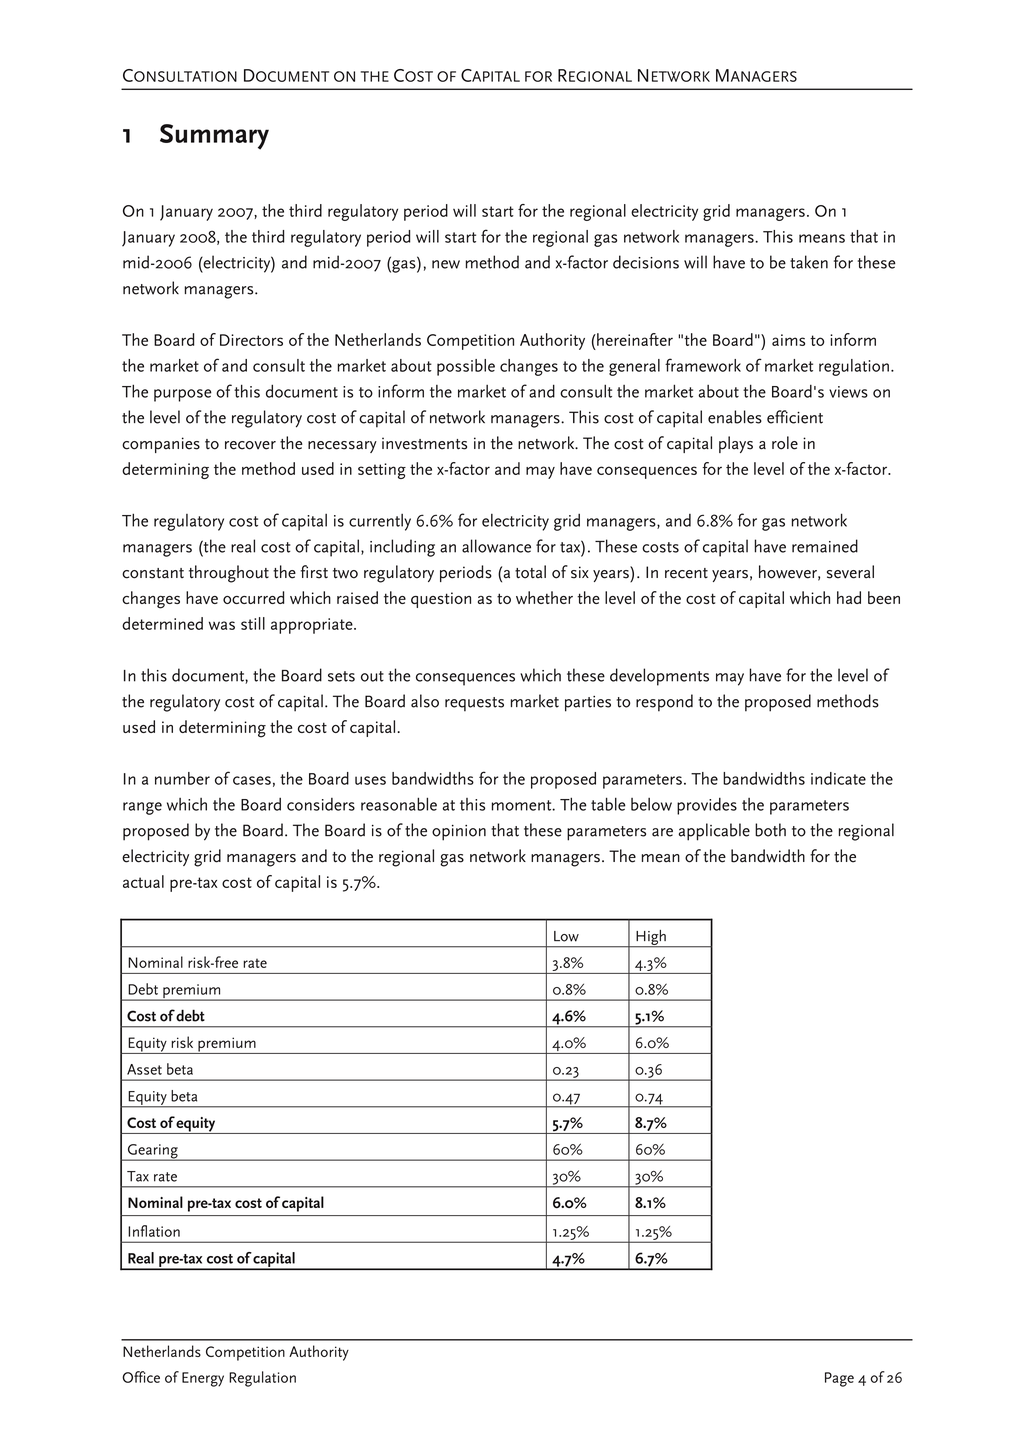 The height and width of the document is (1449, 1024). What do you see at coordinates (446, 264) in the document?
I see `new` at bounding box center [446, 264].
